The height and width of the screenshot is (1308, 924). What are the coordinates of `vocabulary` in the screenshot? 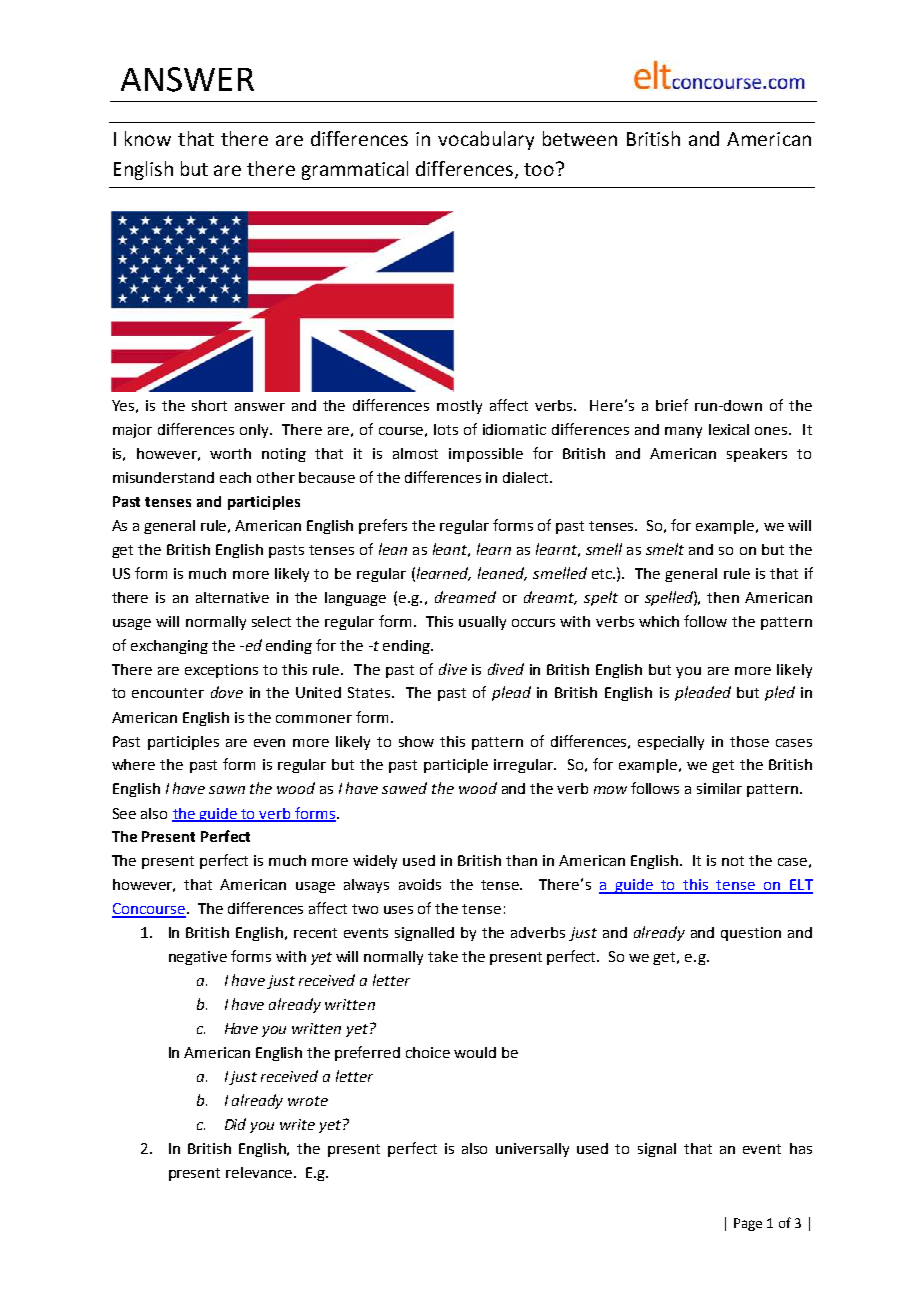 It's located at (486, 140).
